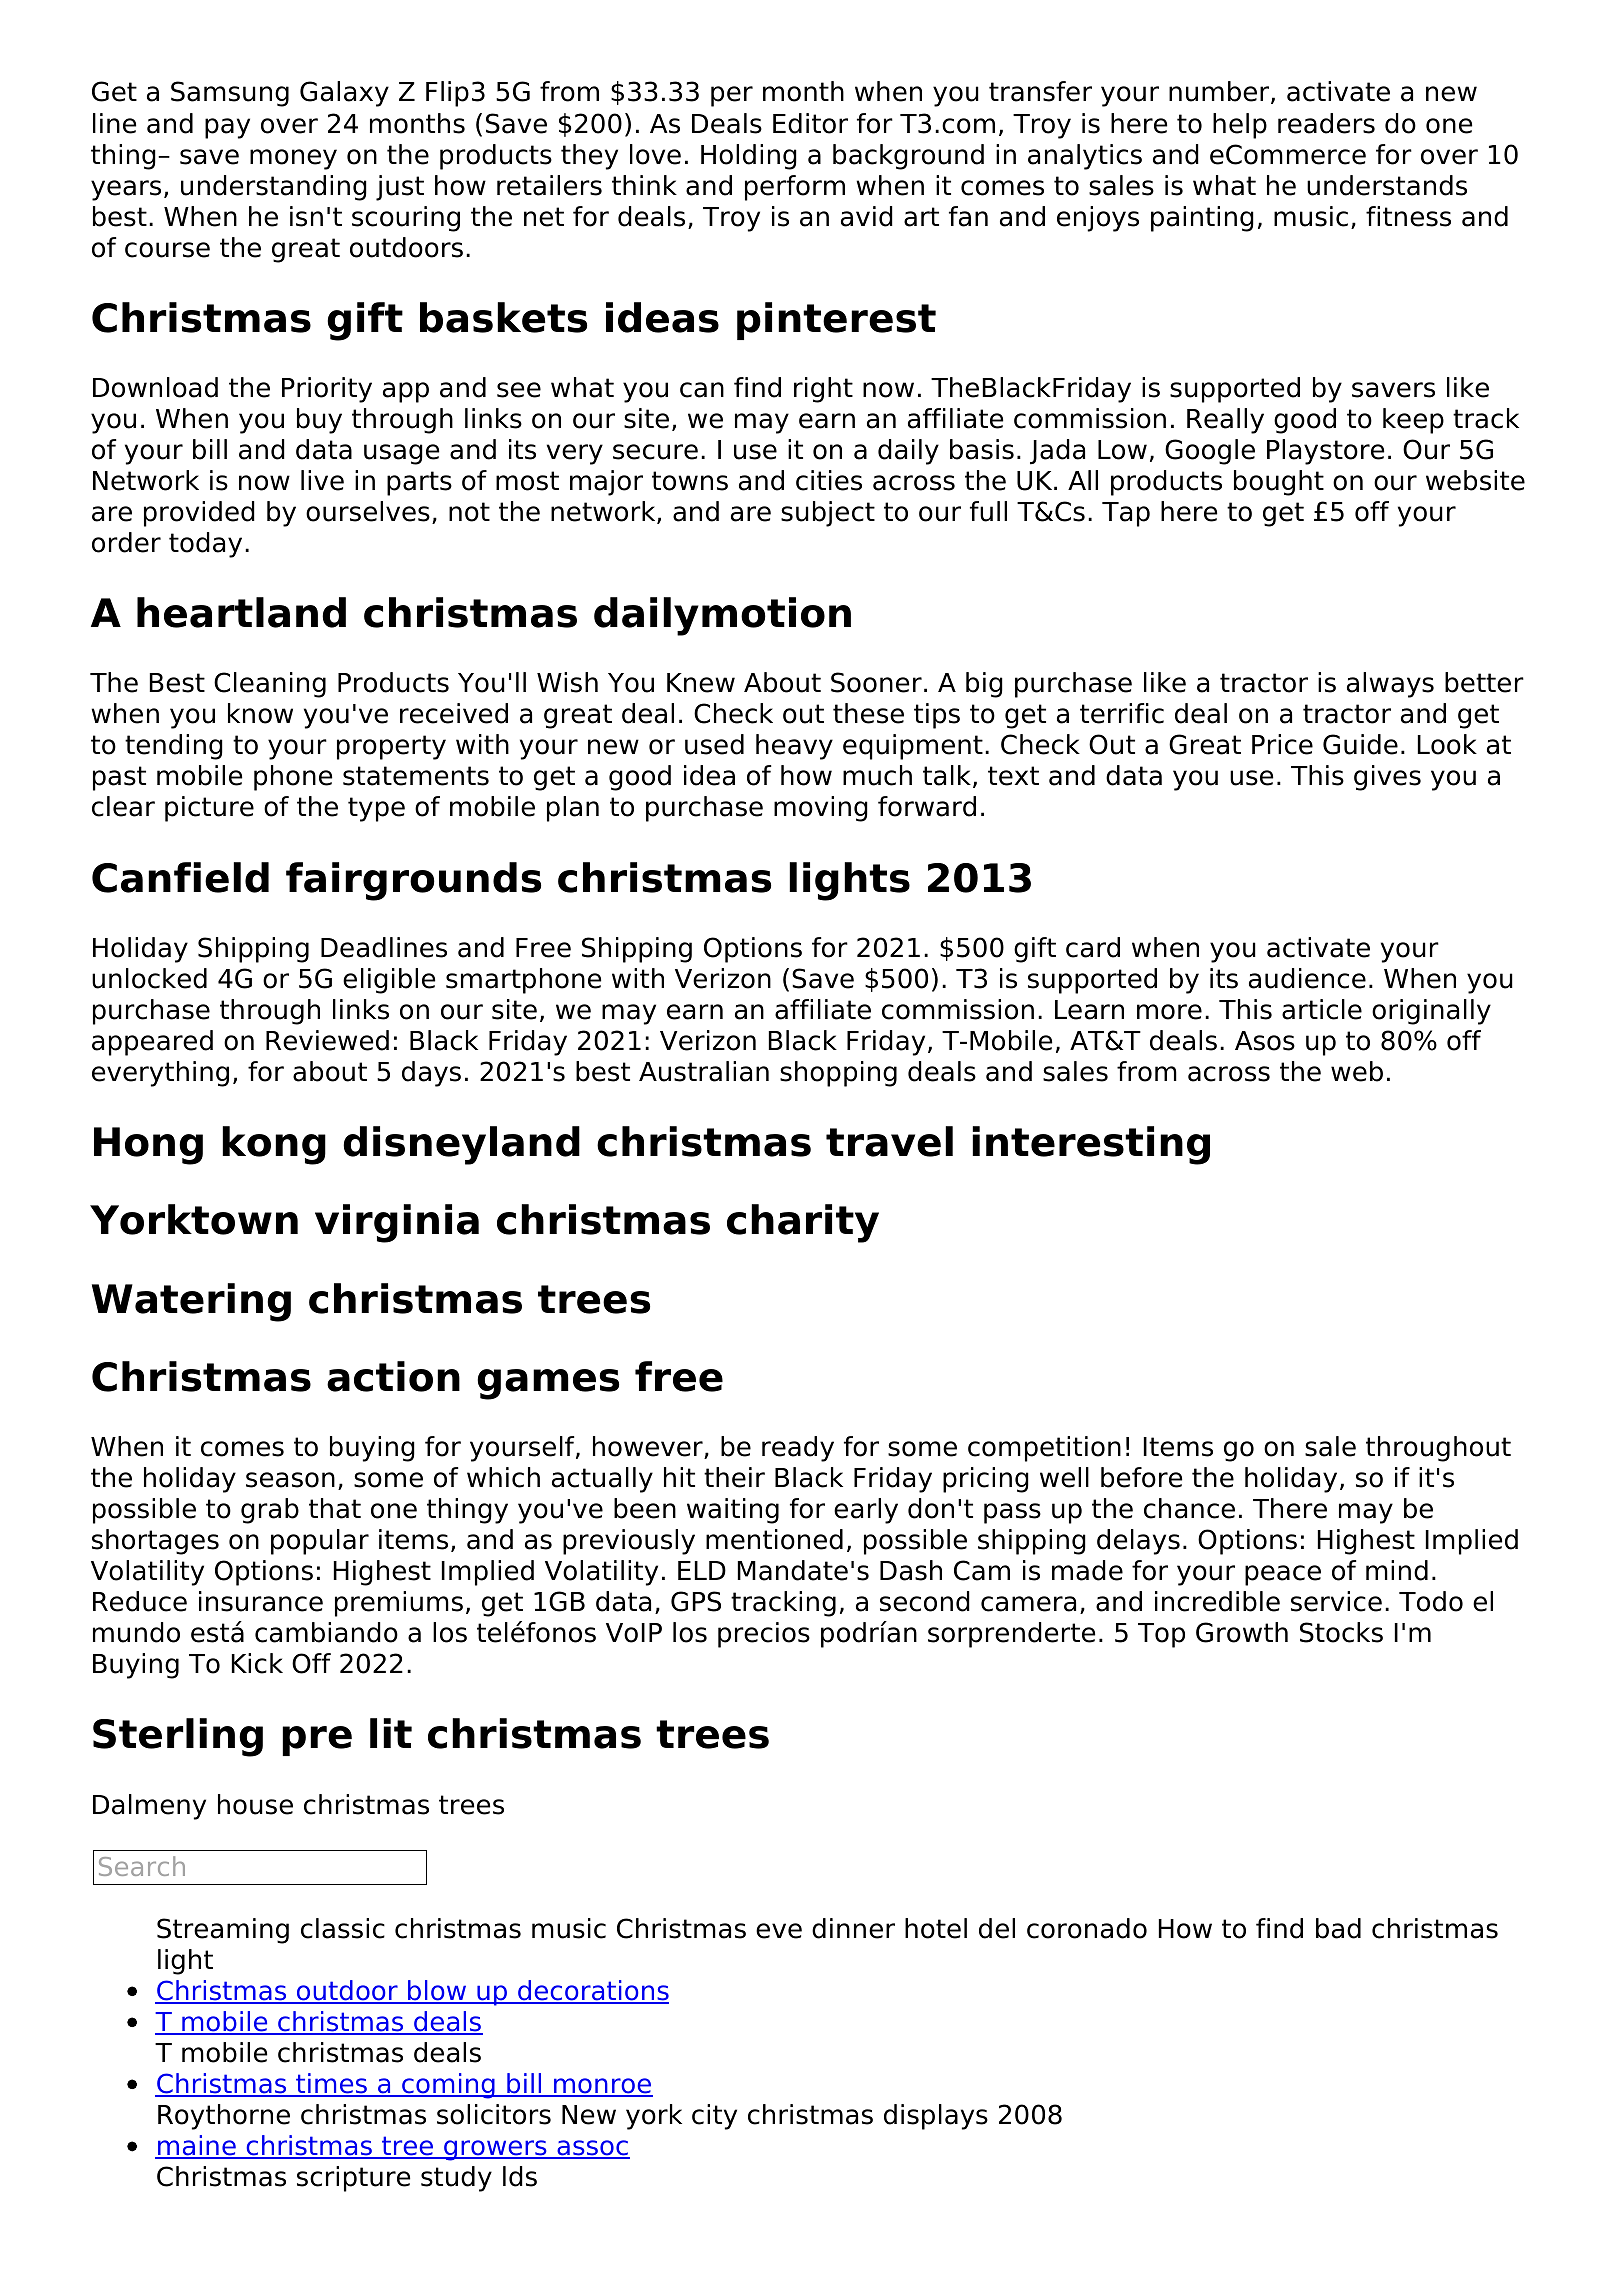 This screenshot has width=1618, height=2290. I want to click on chance, so click(1189, 1508).
